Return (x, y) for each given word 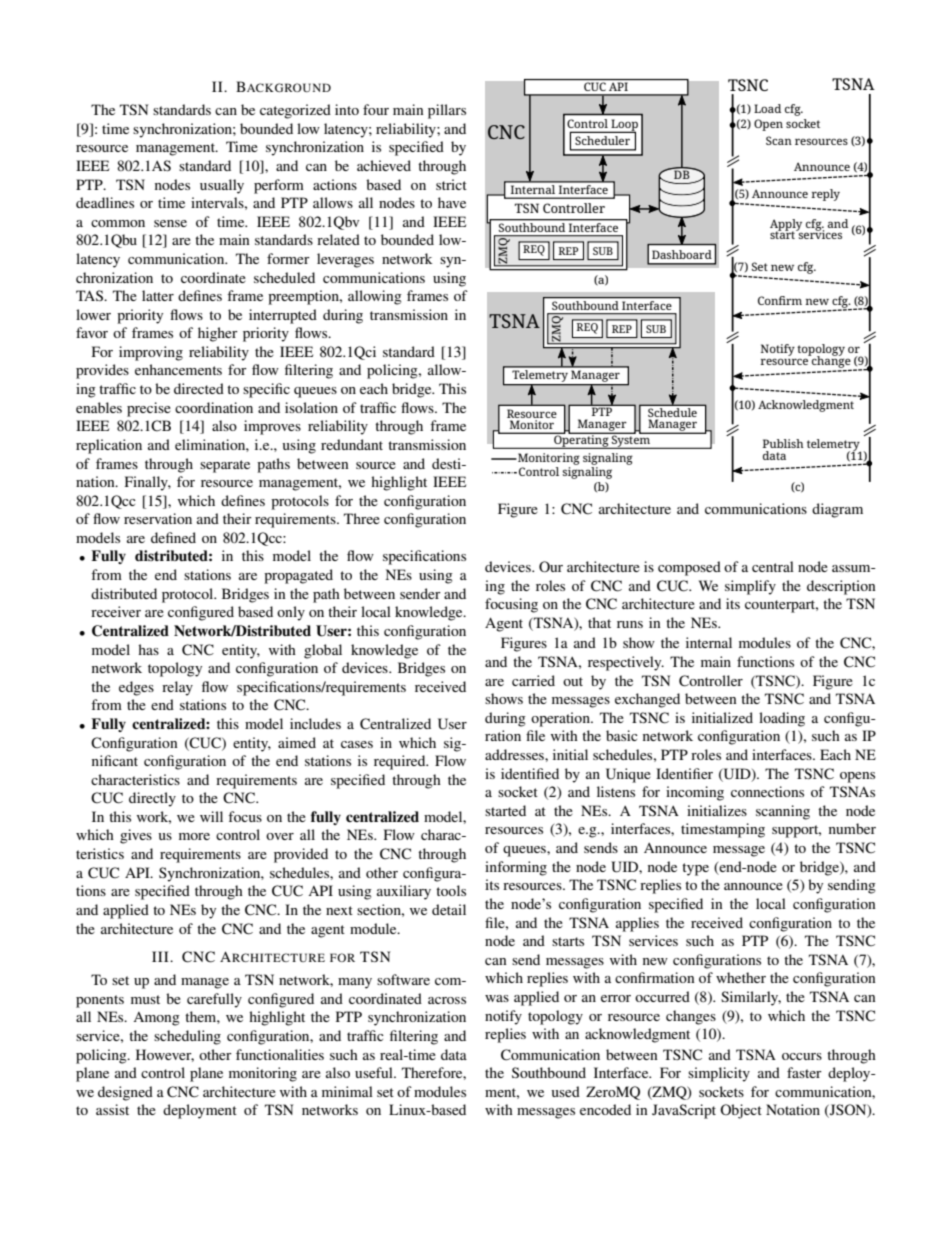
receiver (116, 611)
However (165, 1055)
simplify (750, 587)
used (566, 1091)
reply (825, 195)
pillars (447, 111)
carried (533, 680)
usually (222, 186)
